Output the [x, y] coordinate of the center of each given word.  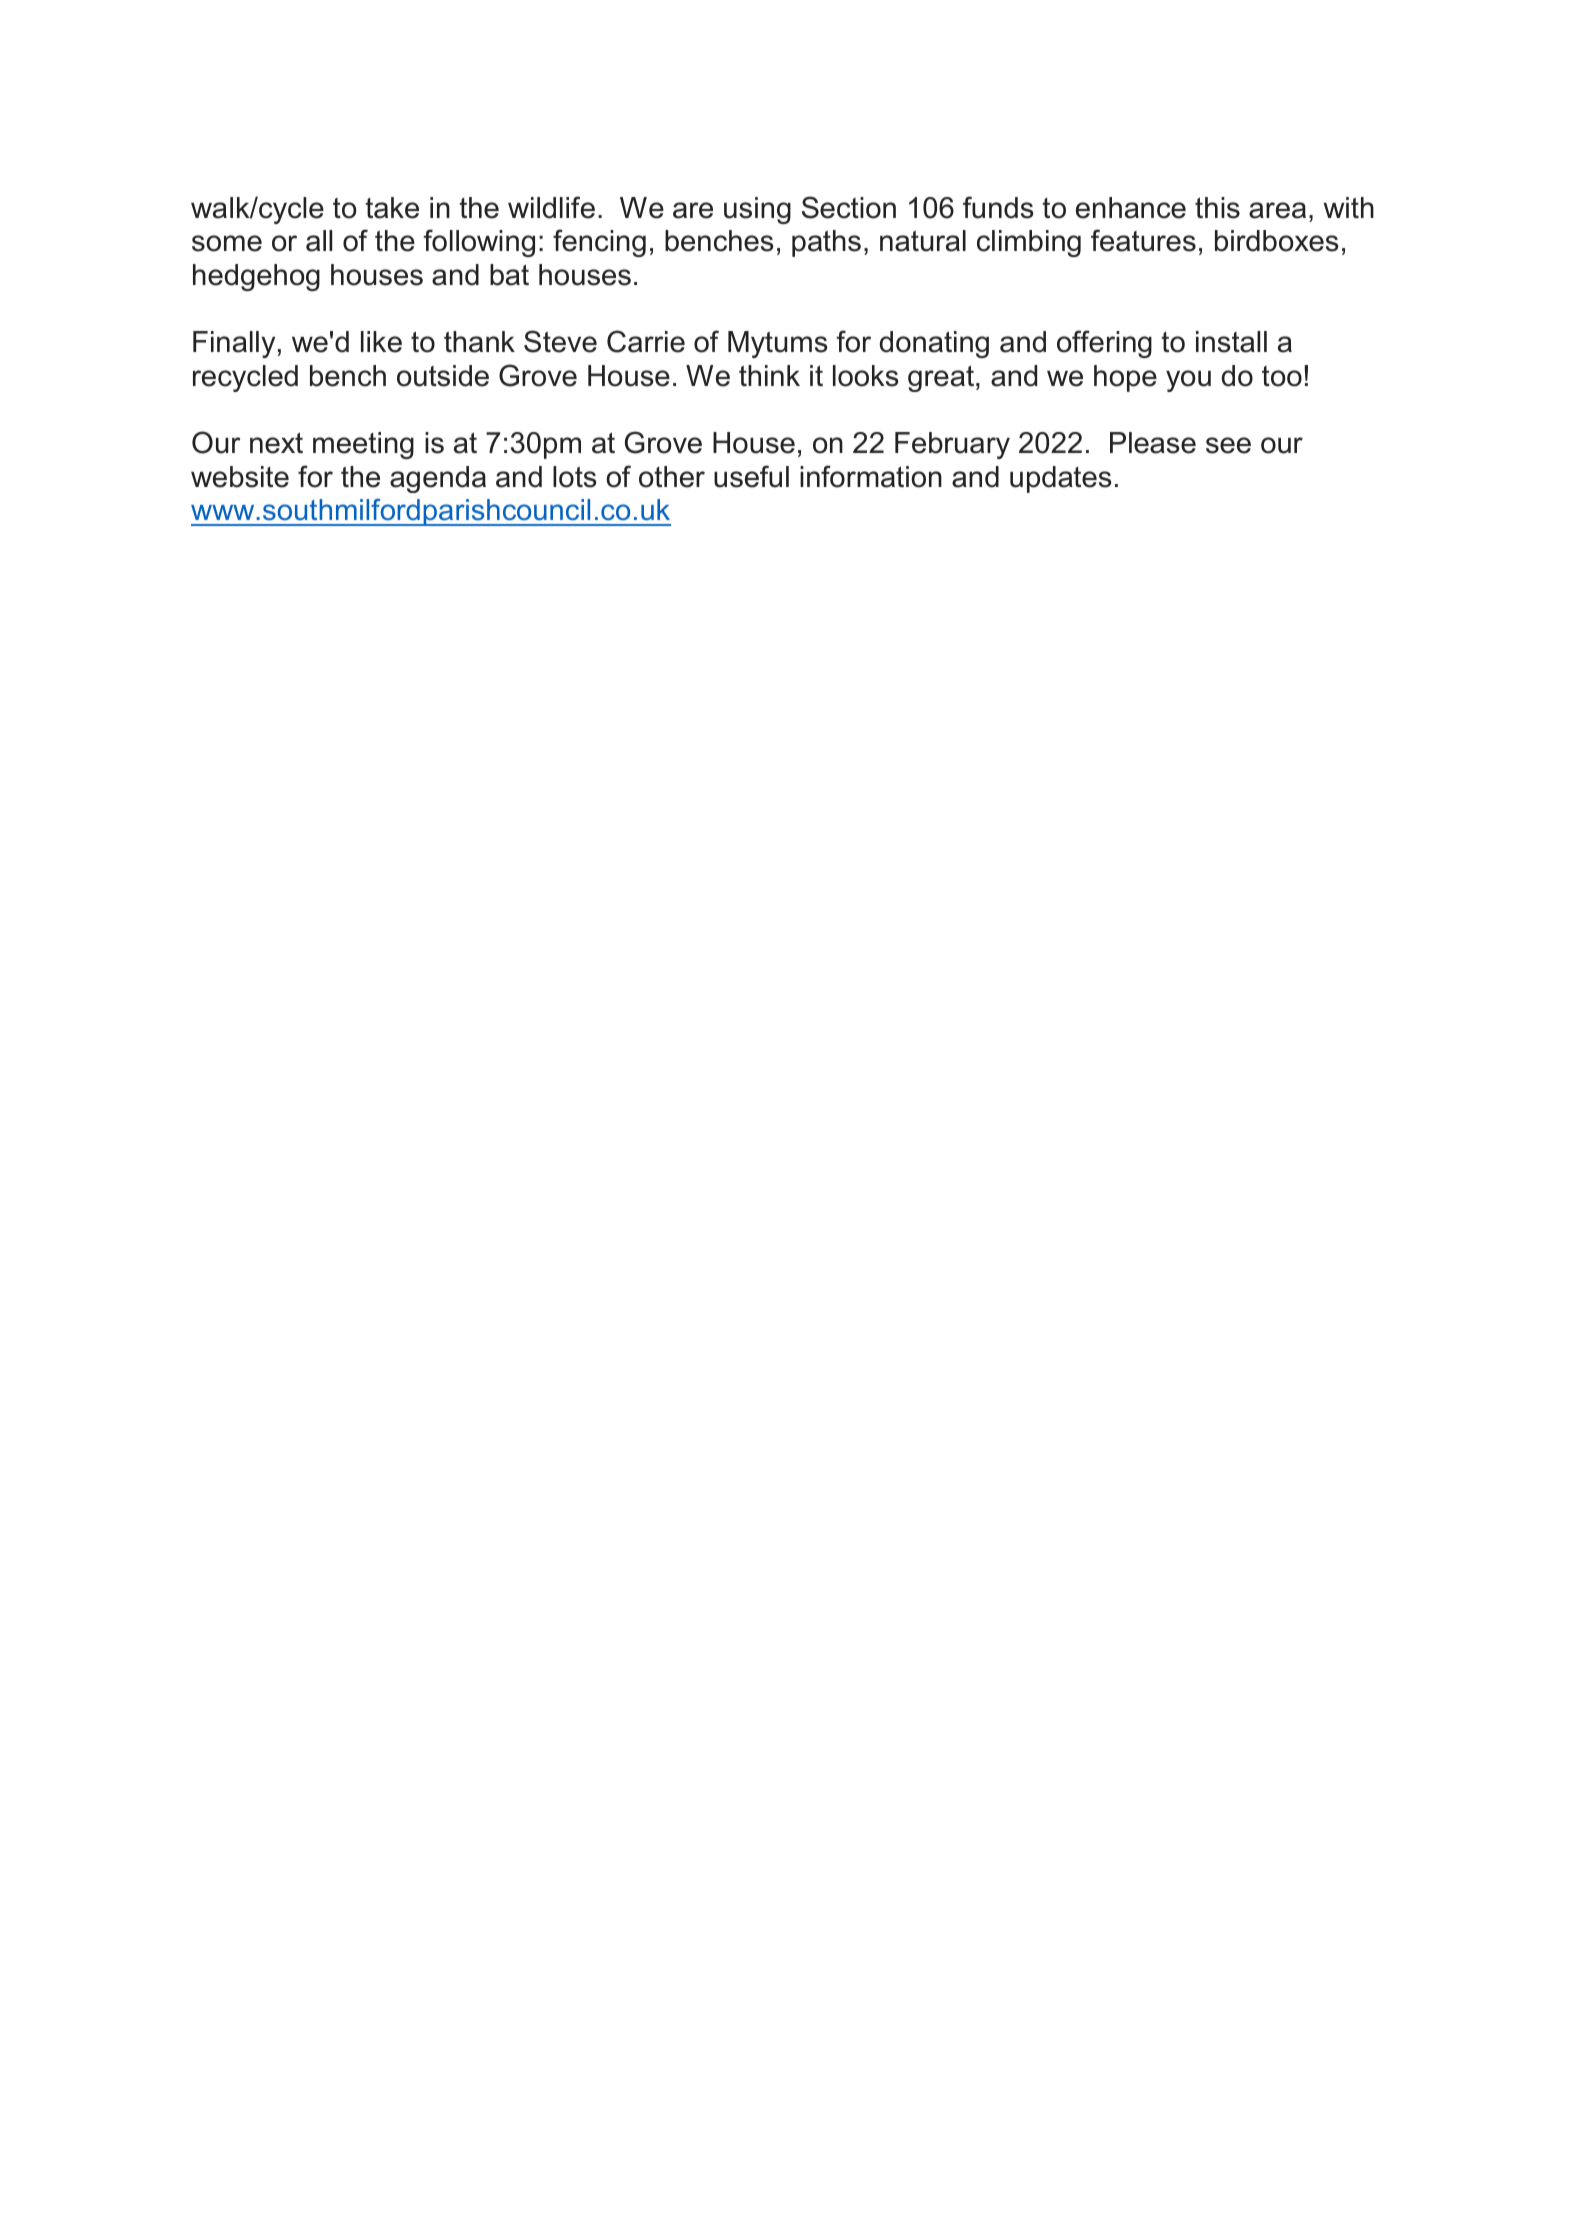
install [1231, 342]
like [381, 342]
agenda [438, 479]
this [1217, 208]
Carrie [646, 341]
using [757, 210]
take [392, 208]
